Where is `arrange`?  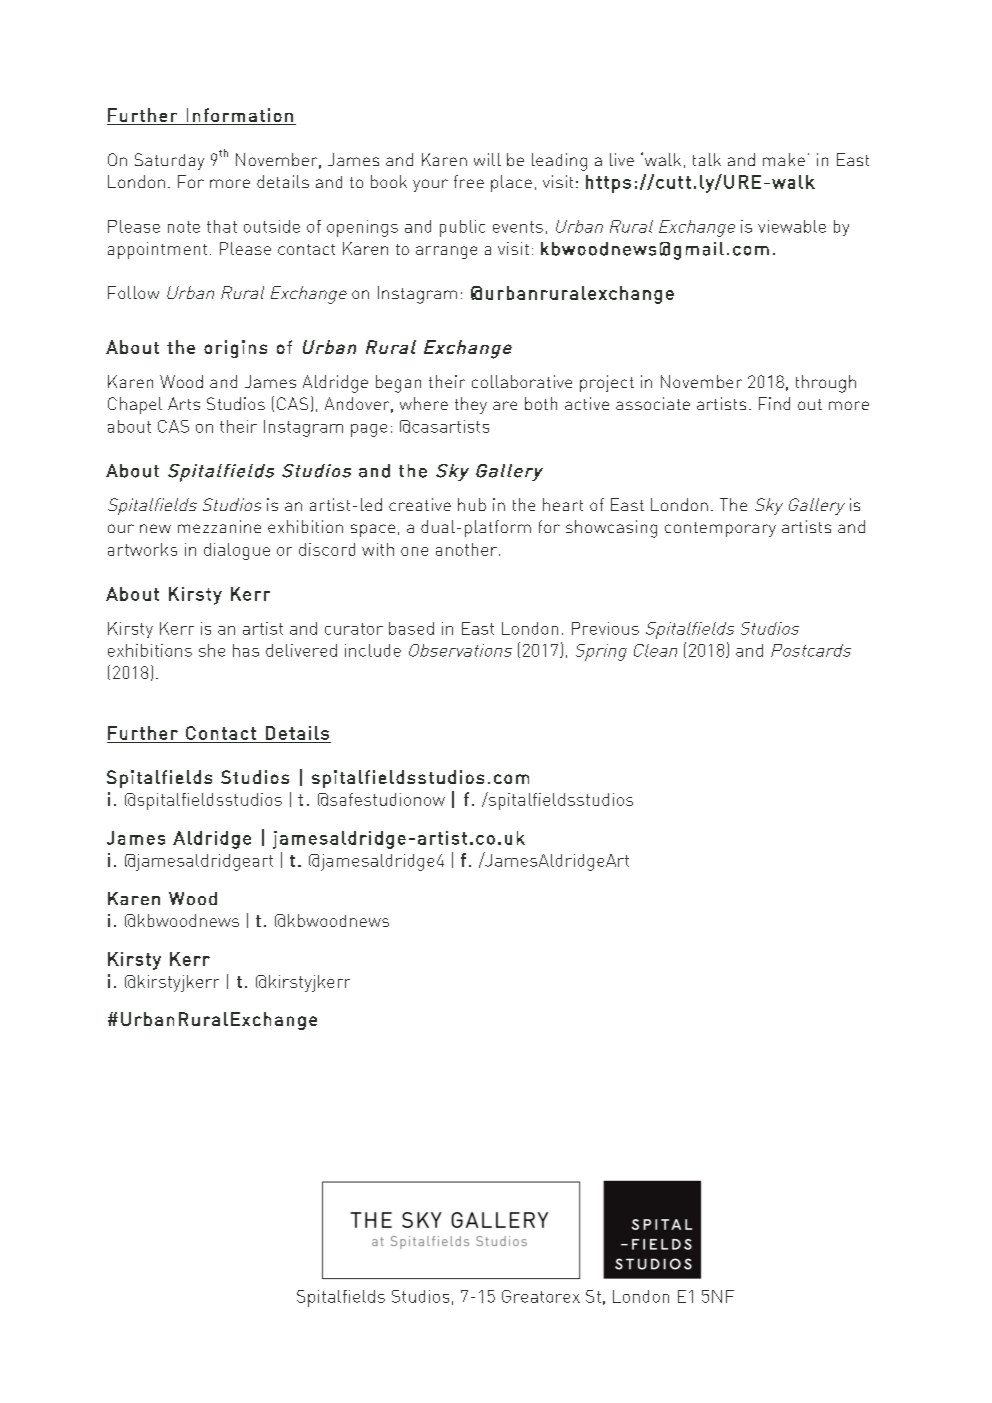
arrange is located at coordinates (446, 252).
